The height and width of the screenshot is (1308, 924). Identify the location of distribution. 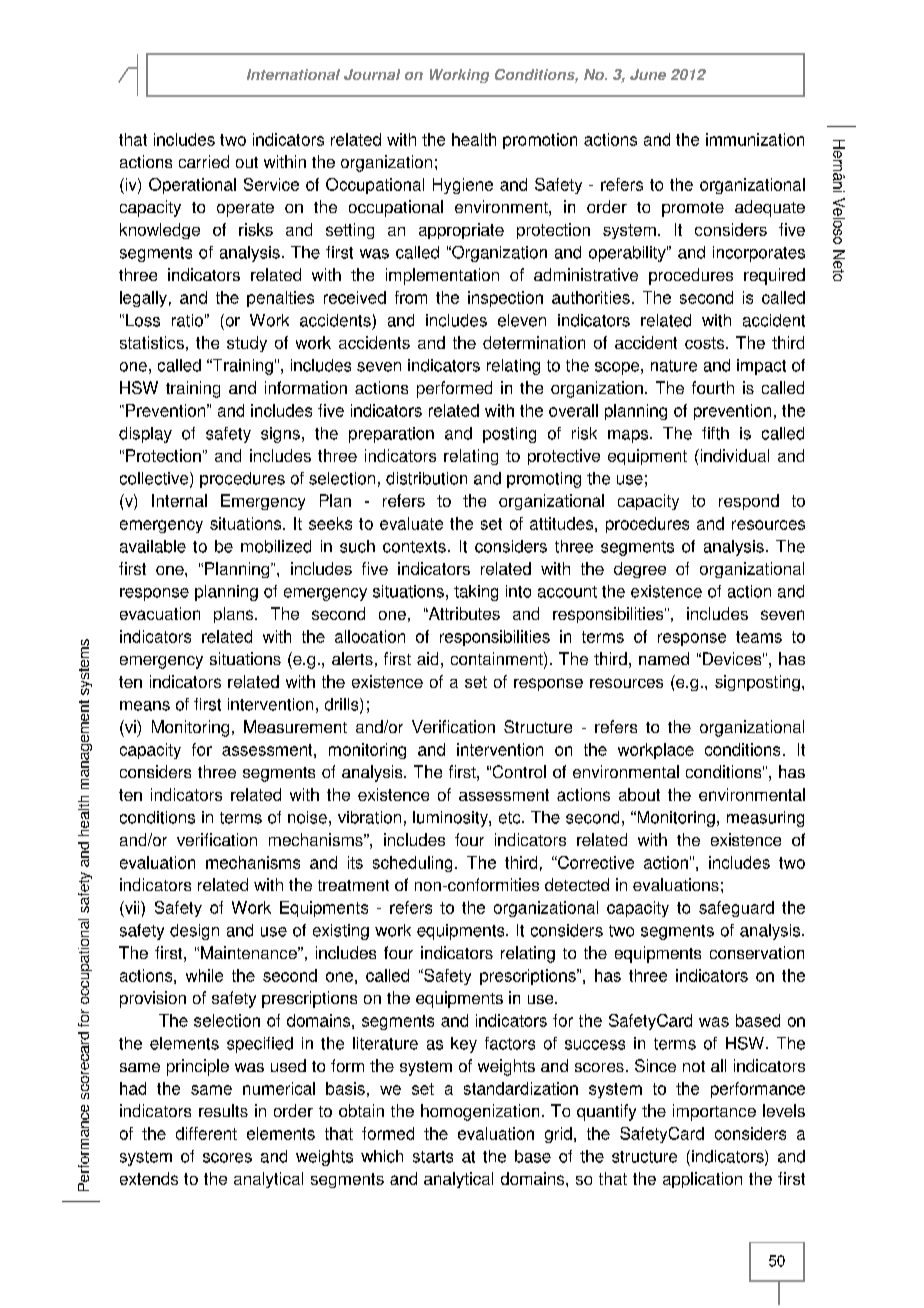
(426, 478).
